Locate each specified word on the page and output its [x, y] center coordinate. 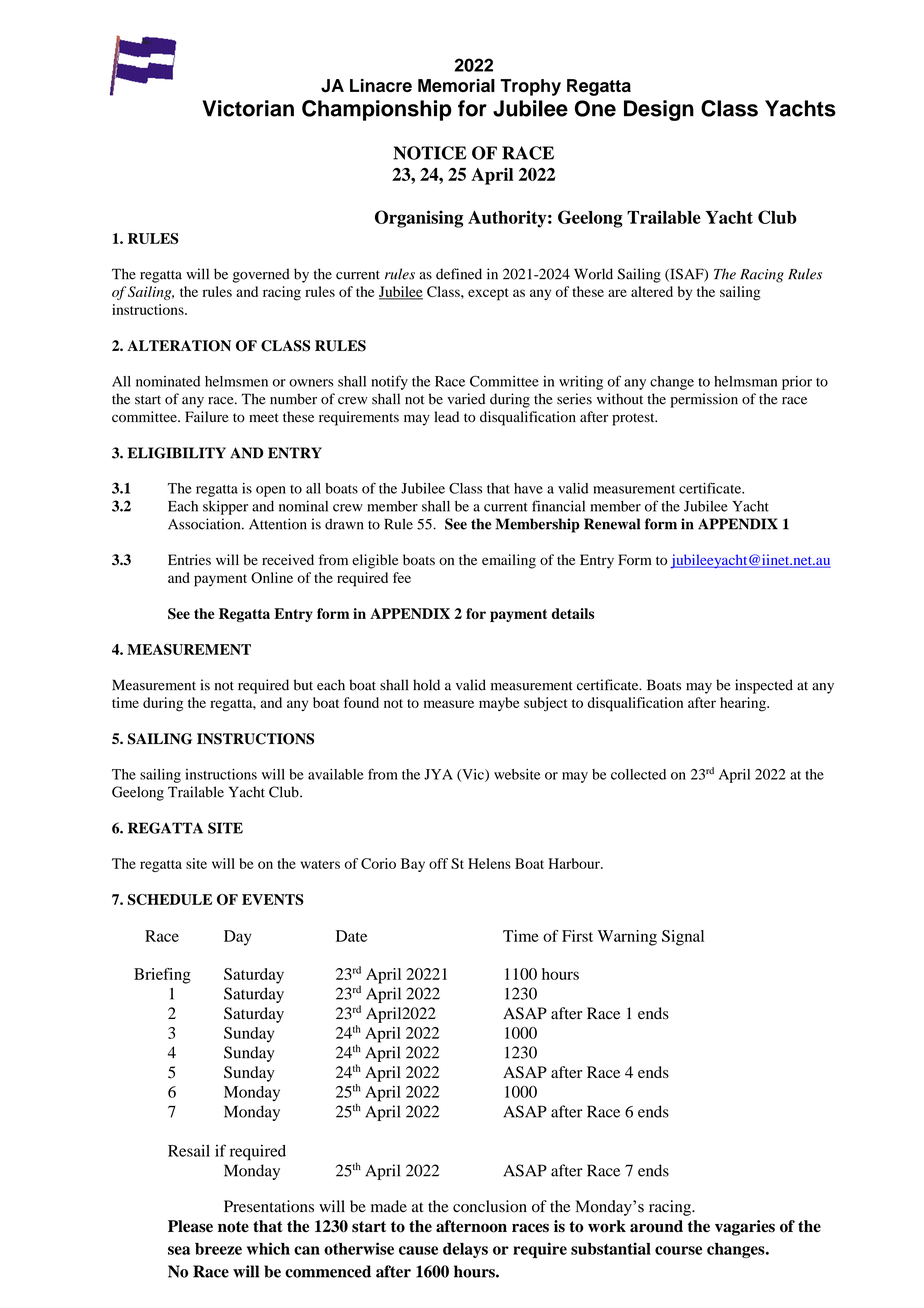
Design [659, 110]
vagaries [745, 1228]
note [233, 1227]
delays [465, 1250]
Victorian [248, 108]
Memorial [456, 85]
